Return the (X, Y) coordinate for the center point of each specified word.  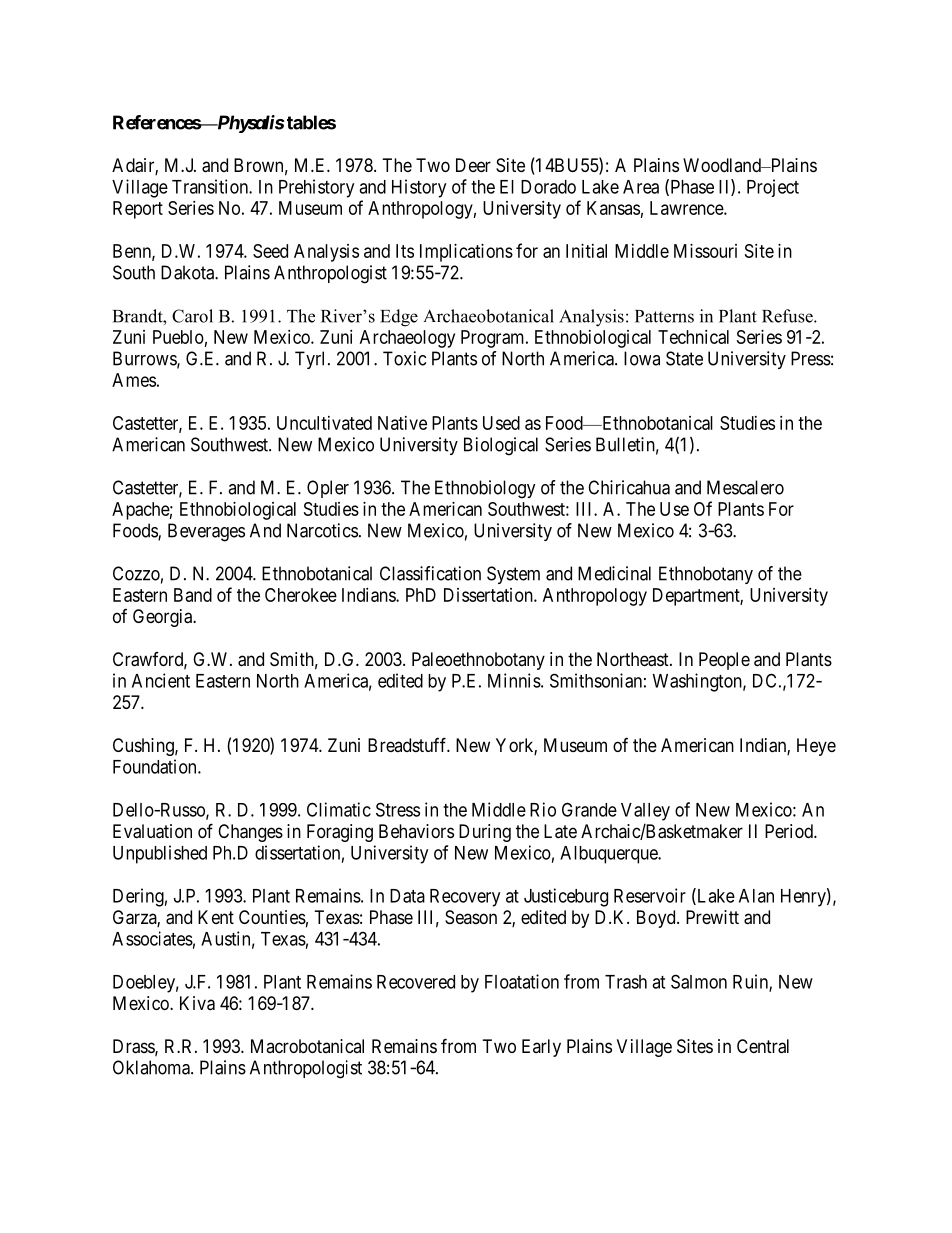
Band (193, 595)
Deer (473, 165)
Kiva (197, 1003)
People (724, 661)
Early (541, 1048)
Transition (211, 186)
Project (773, 188)
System (513, 575)
